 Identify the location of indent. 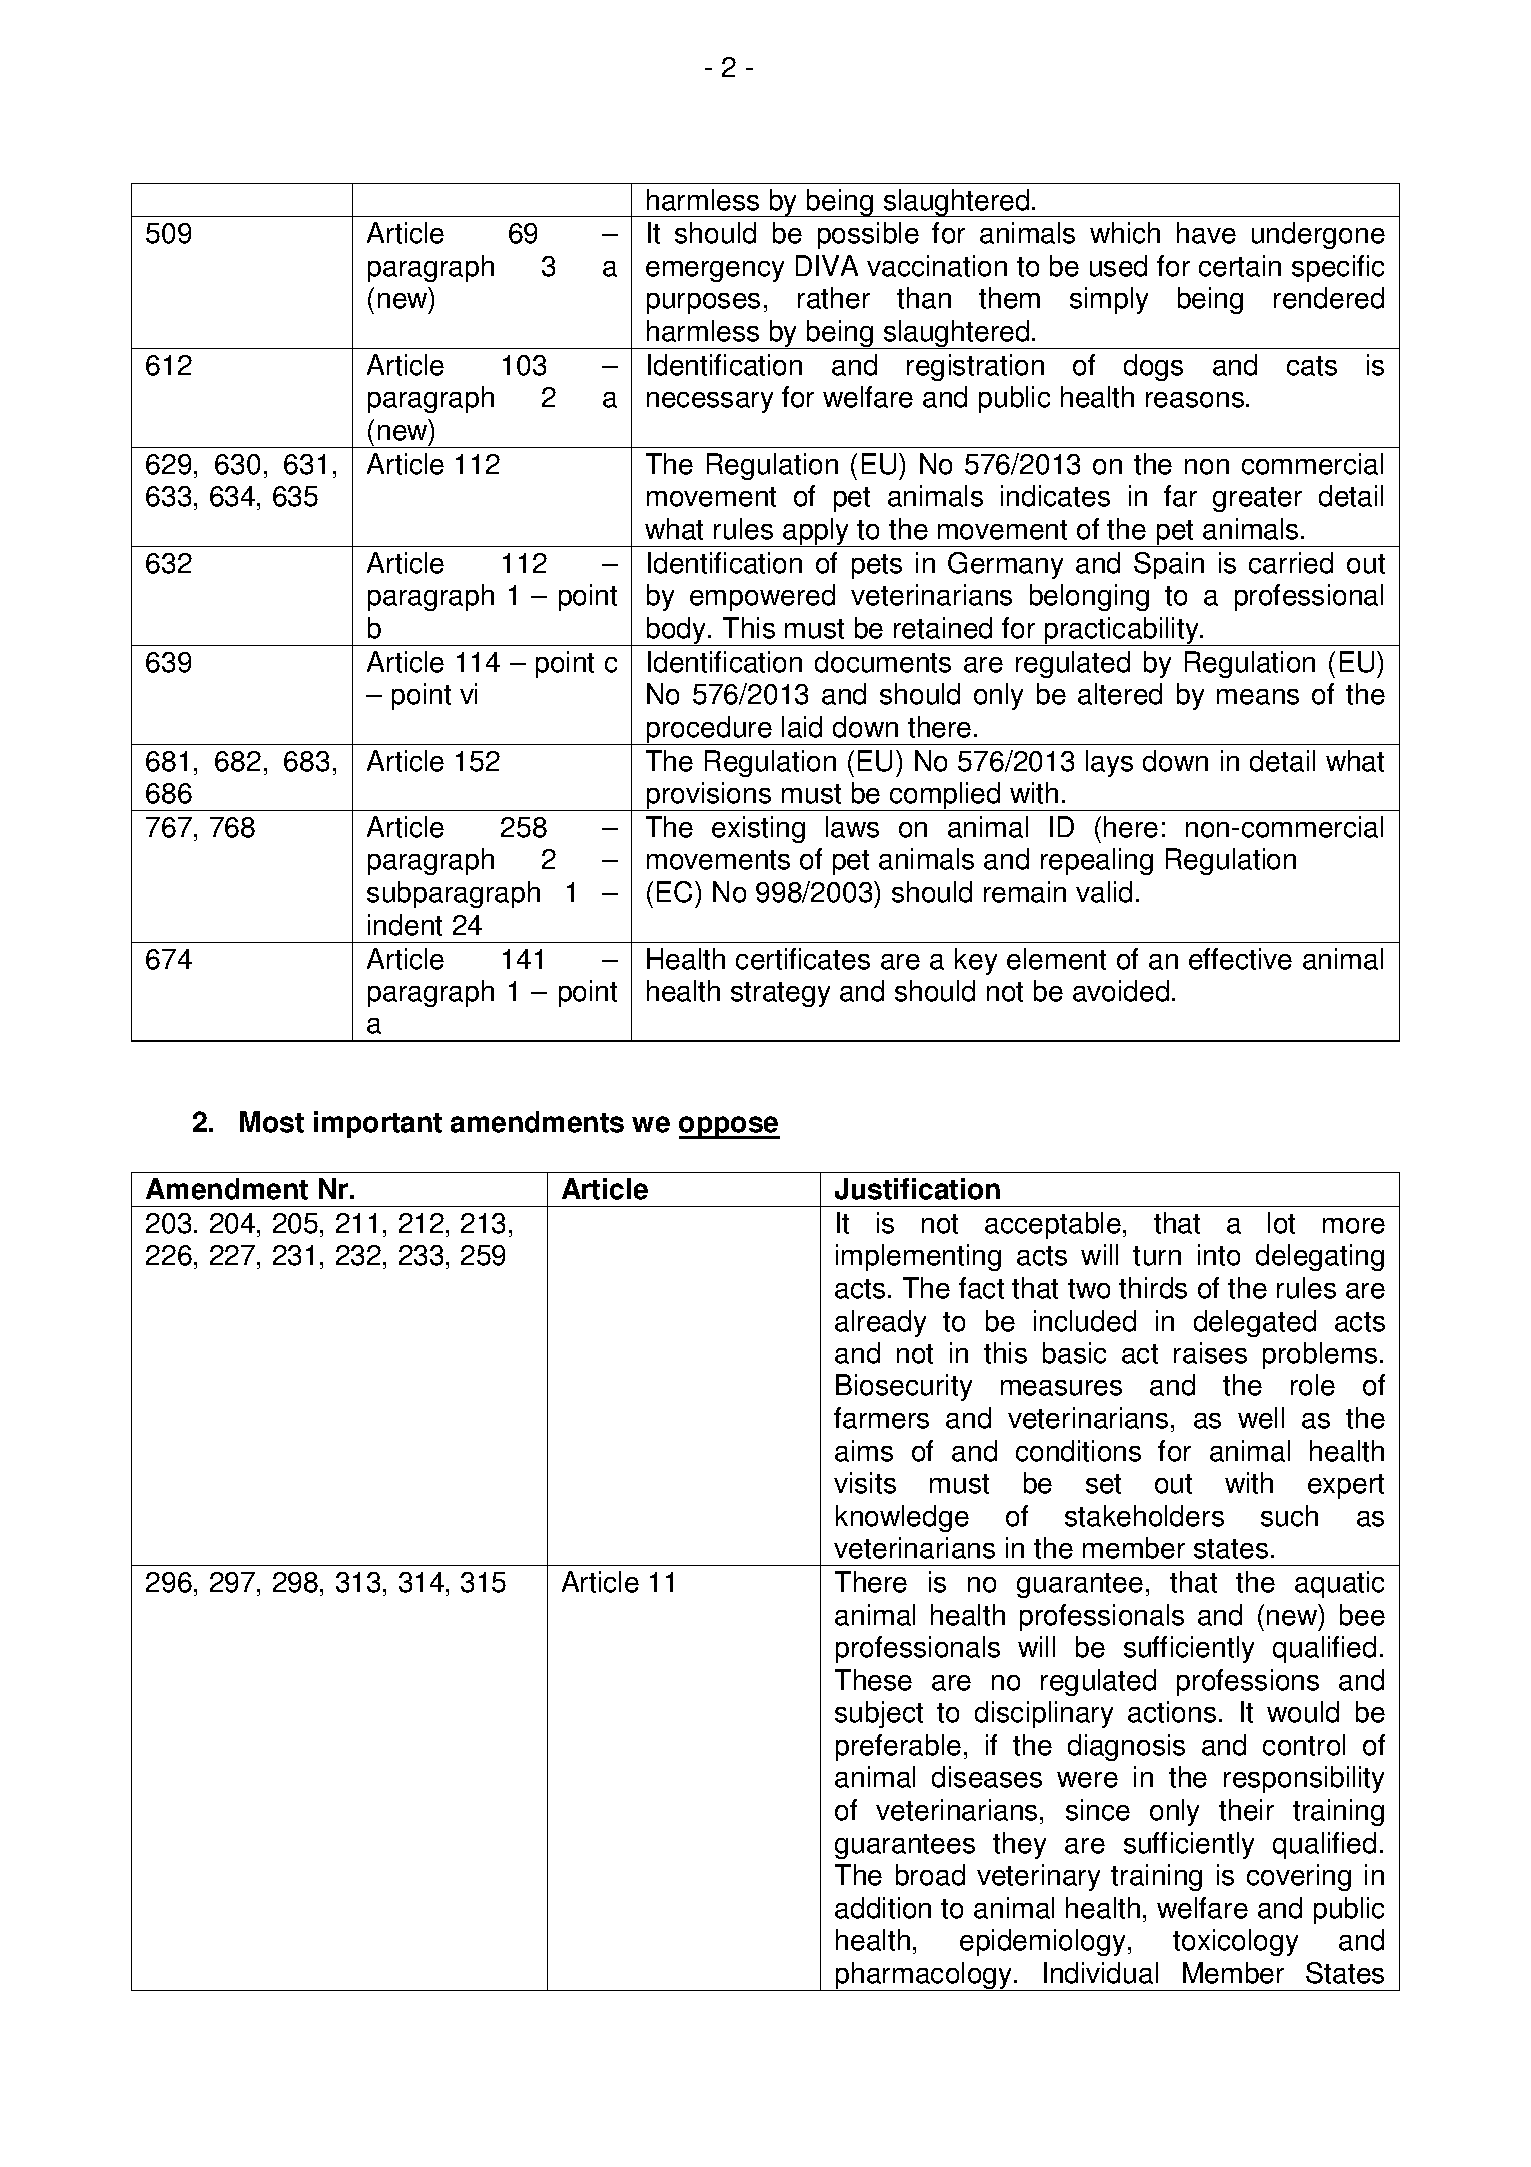
(405, 925).
